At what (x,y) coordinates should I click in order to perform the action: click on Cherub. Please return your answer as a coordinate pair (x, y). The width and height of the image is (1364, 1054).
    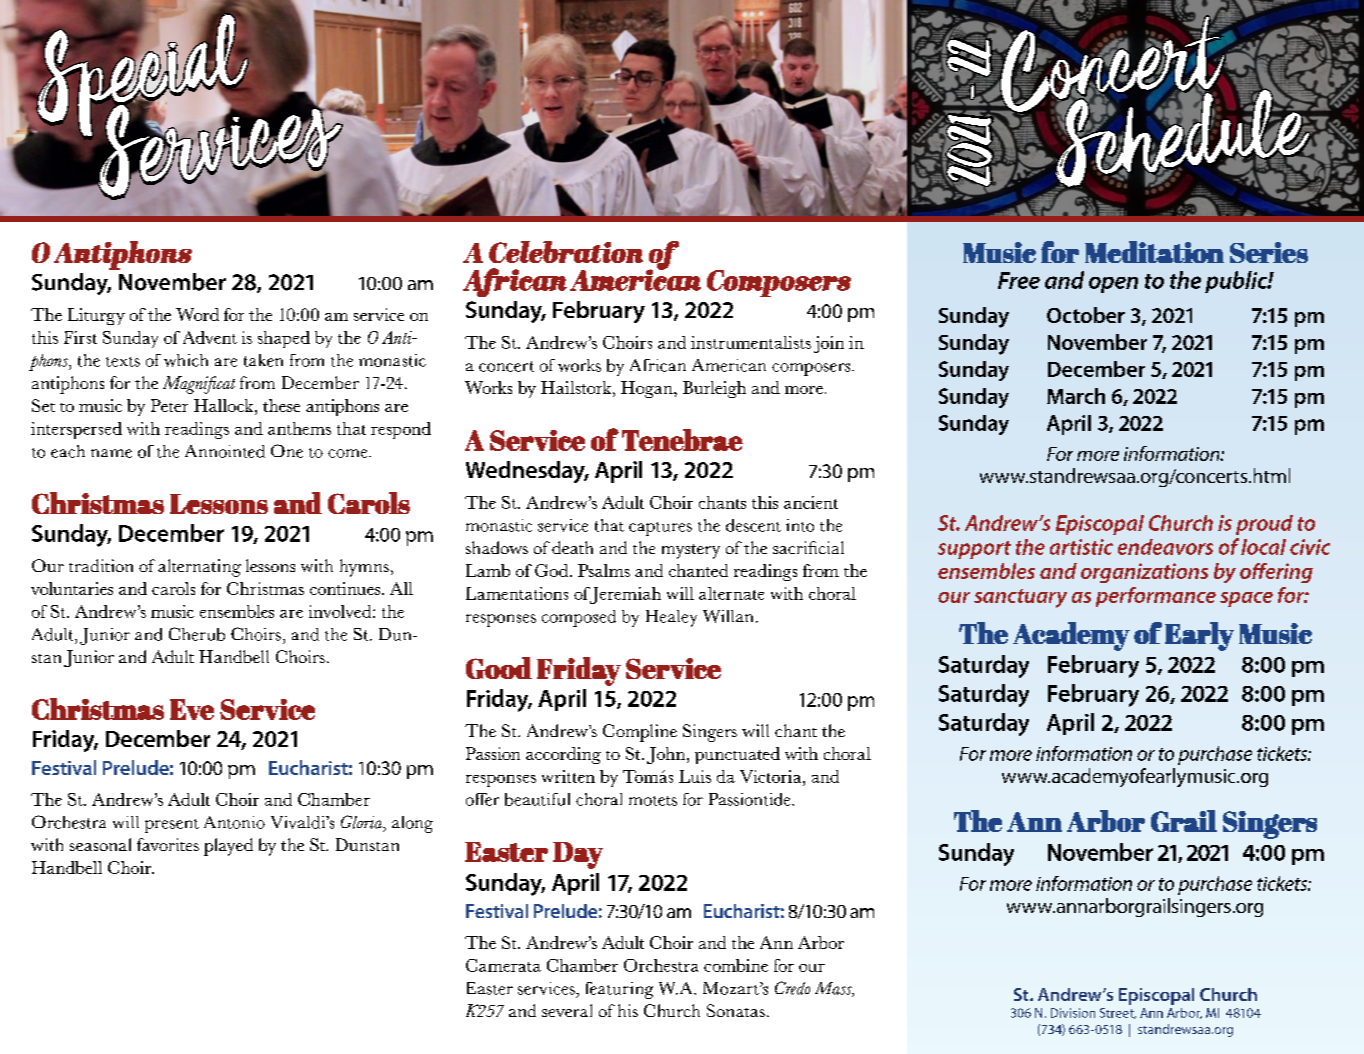
    Looking at the image, I should click on (197, 634).
